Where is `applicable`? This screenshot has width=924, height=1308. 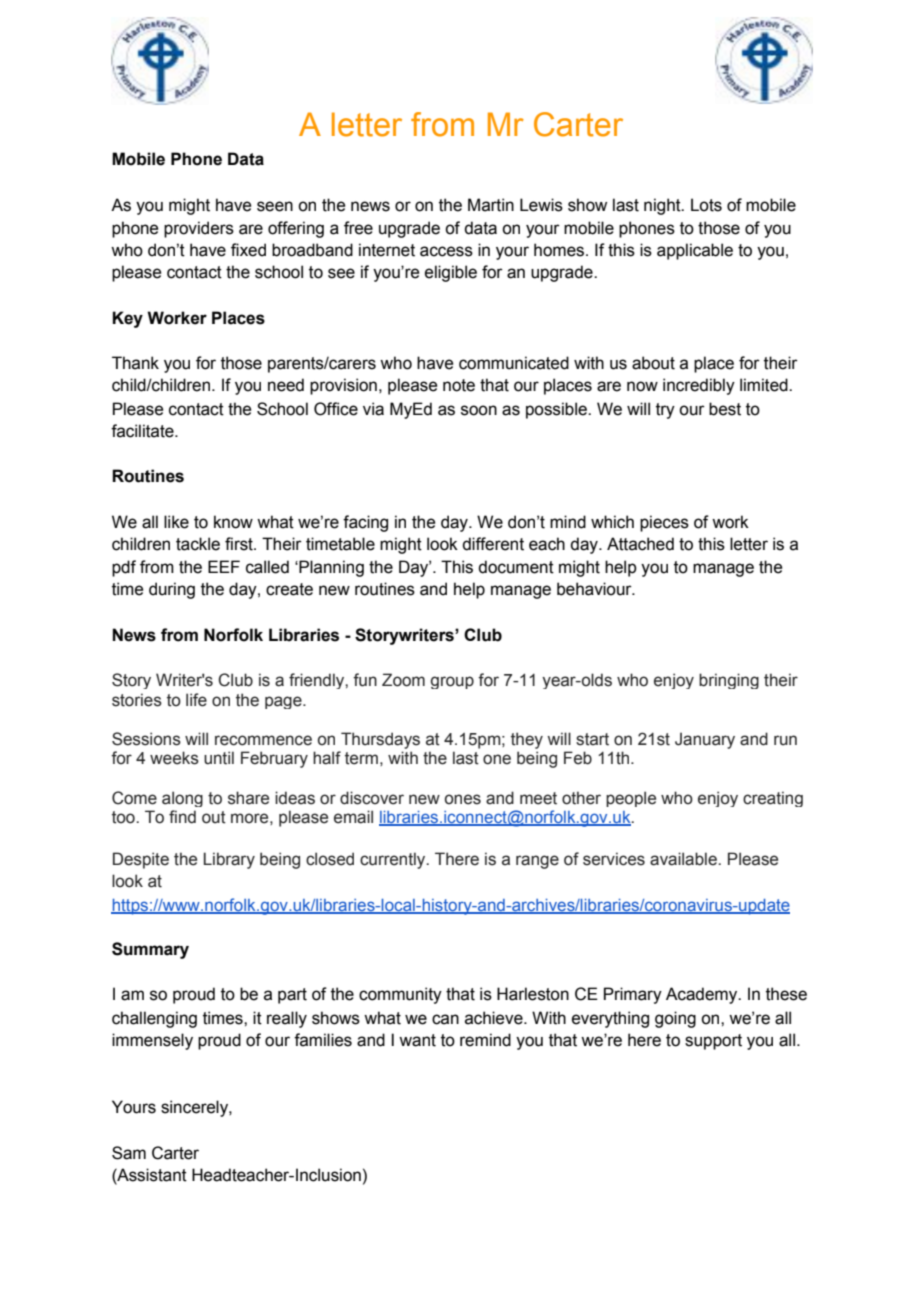 applicable is located at coordinates (695, 251).
